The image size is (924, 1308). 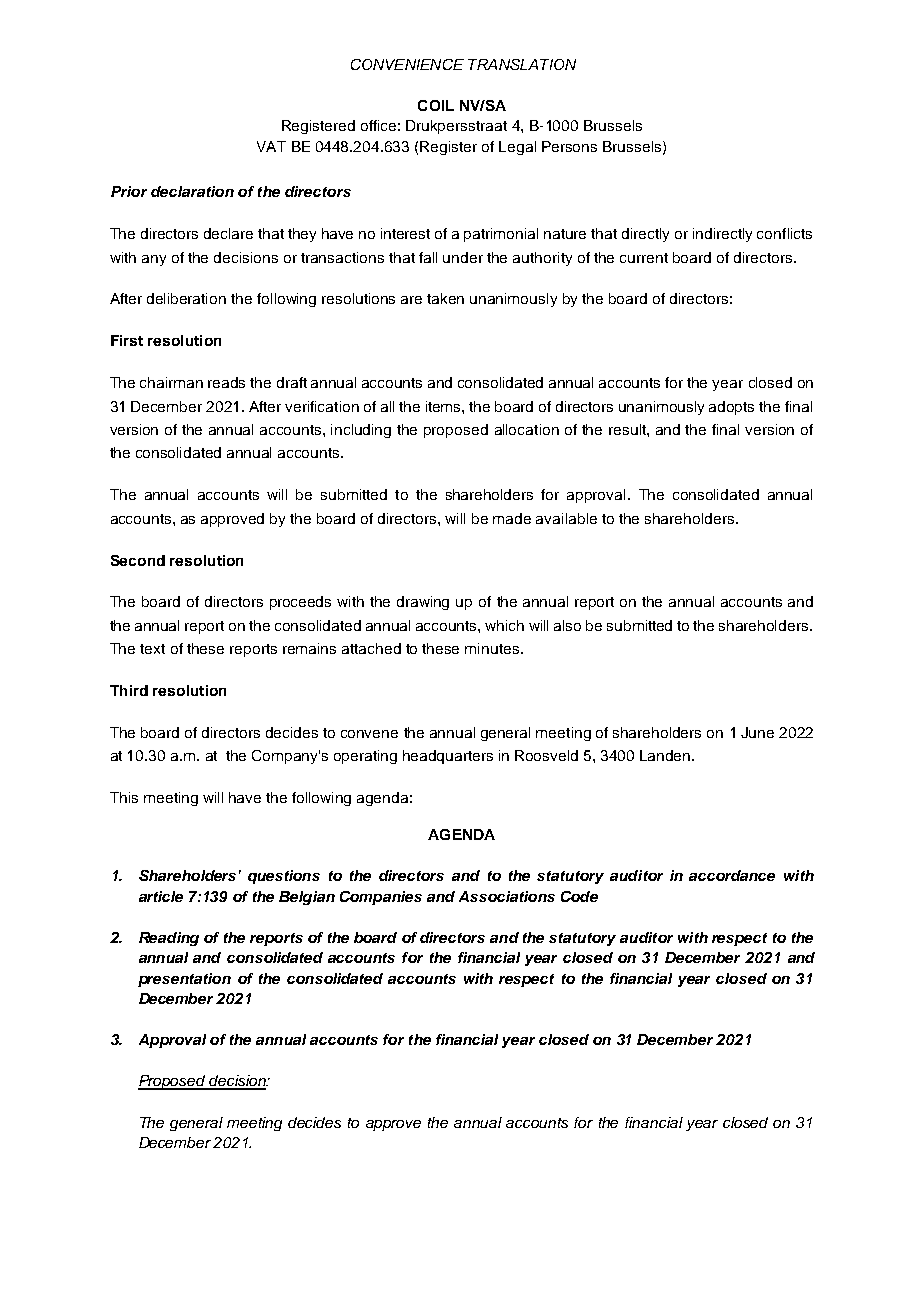 I want to click on deliberation, so click(x=186, y=298).
